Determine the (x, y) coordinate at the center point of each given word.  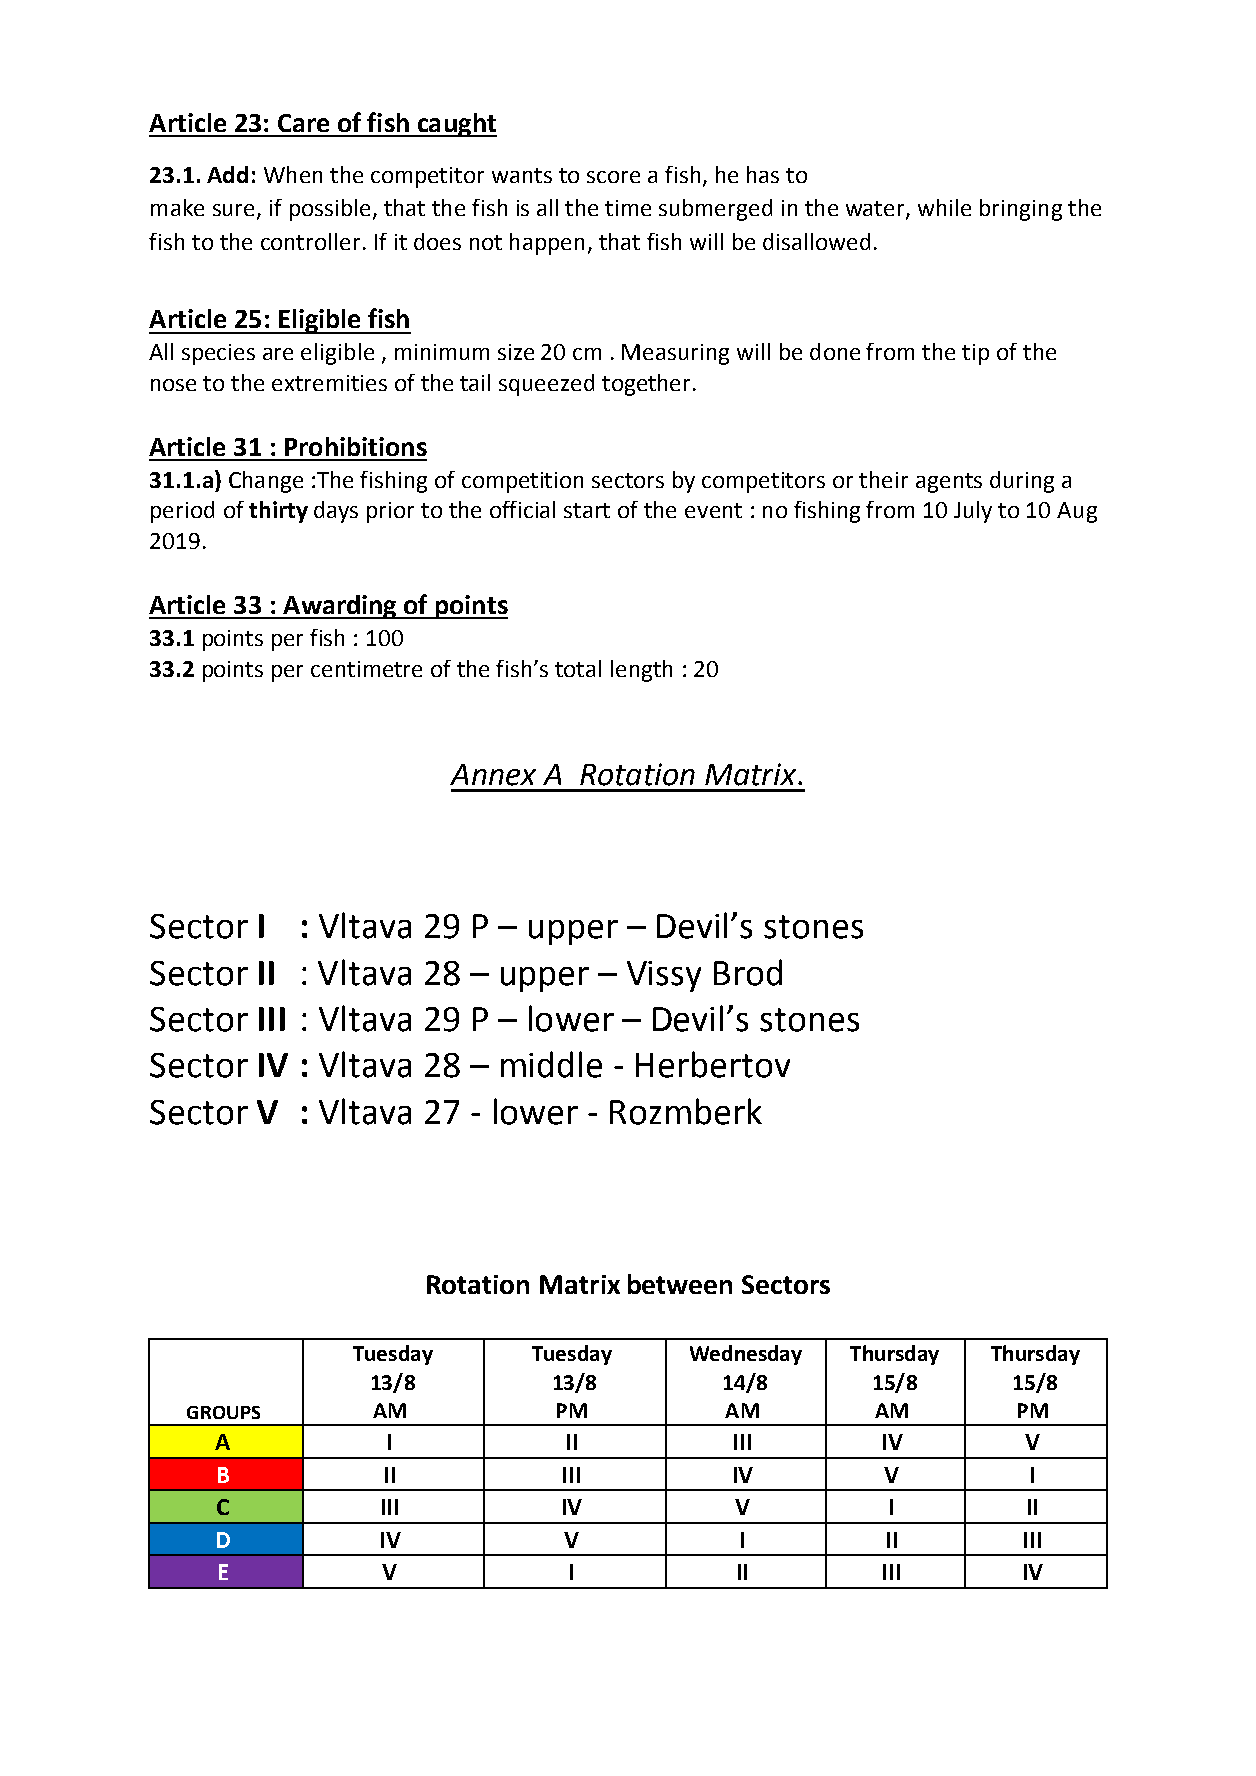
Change (266, 482)
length (641, 671)
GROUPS (223, 1412)
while (944, 207)
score (613, 177)
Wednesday (746, 1355)
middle (551, 1064)
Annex (493, 775)
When (293, 174)
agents (949, 483)
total (578, 668)
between (680, 1284)
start (587, 510)
